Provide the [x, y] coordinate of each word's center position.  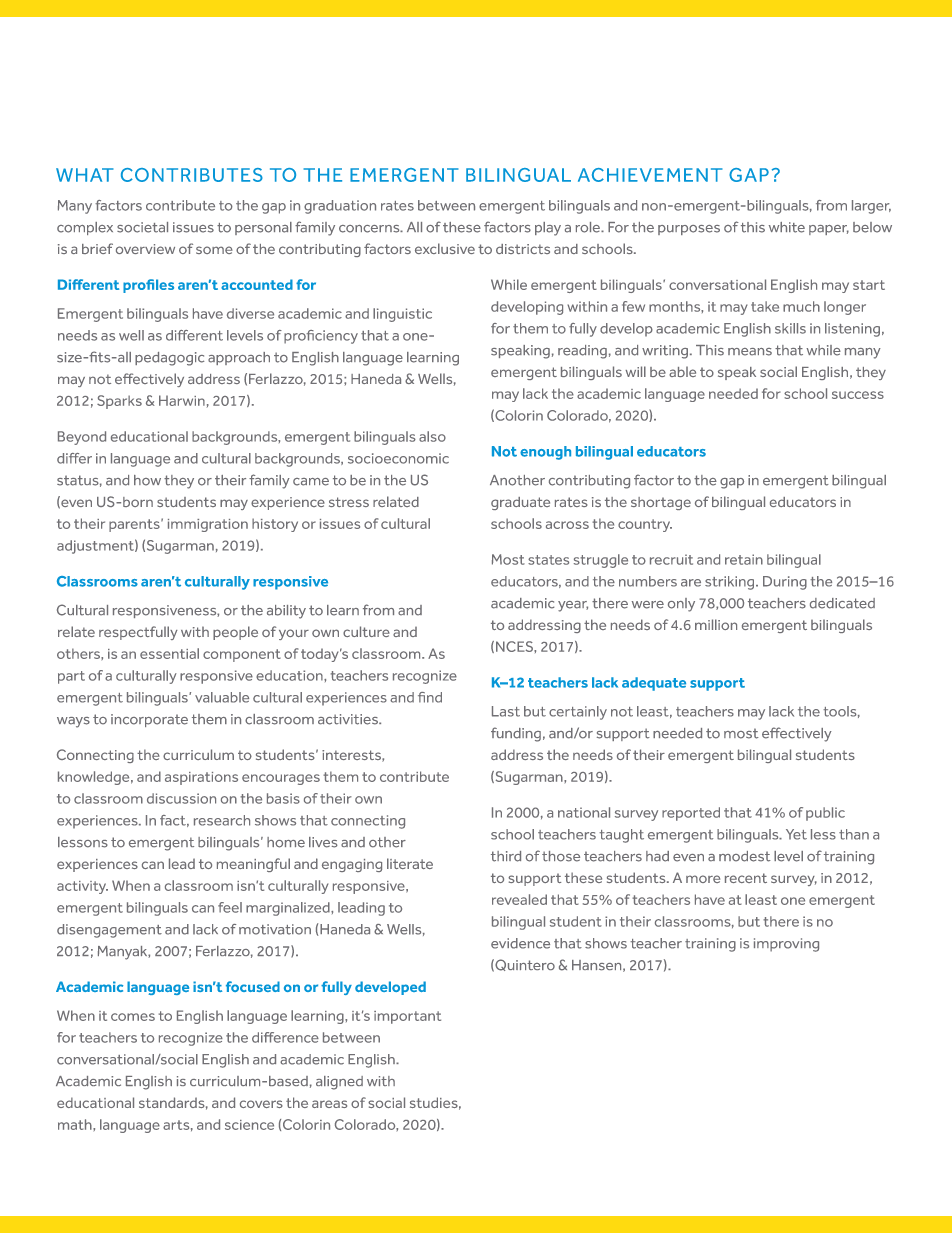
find [430, 697]
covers [261, 1104]
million [716, 624]
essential [169, 653]
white [787, 227]
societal [142, 227]
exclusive [445, 248]
